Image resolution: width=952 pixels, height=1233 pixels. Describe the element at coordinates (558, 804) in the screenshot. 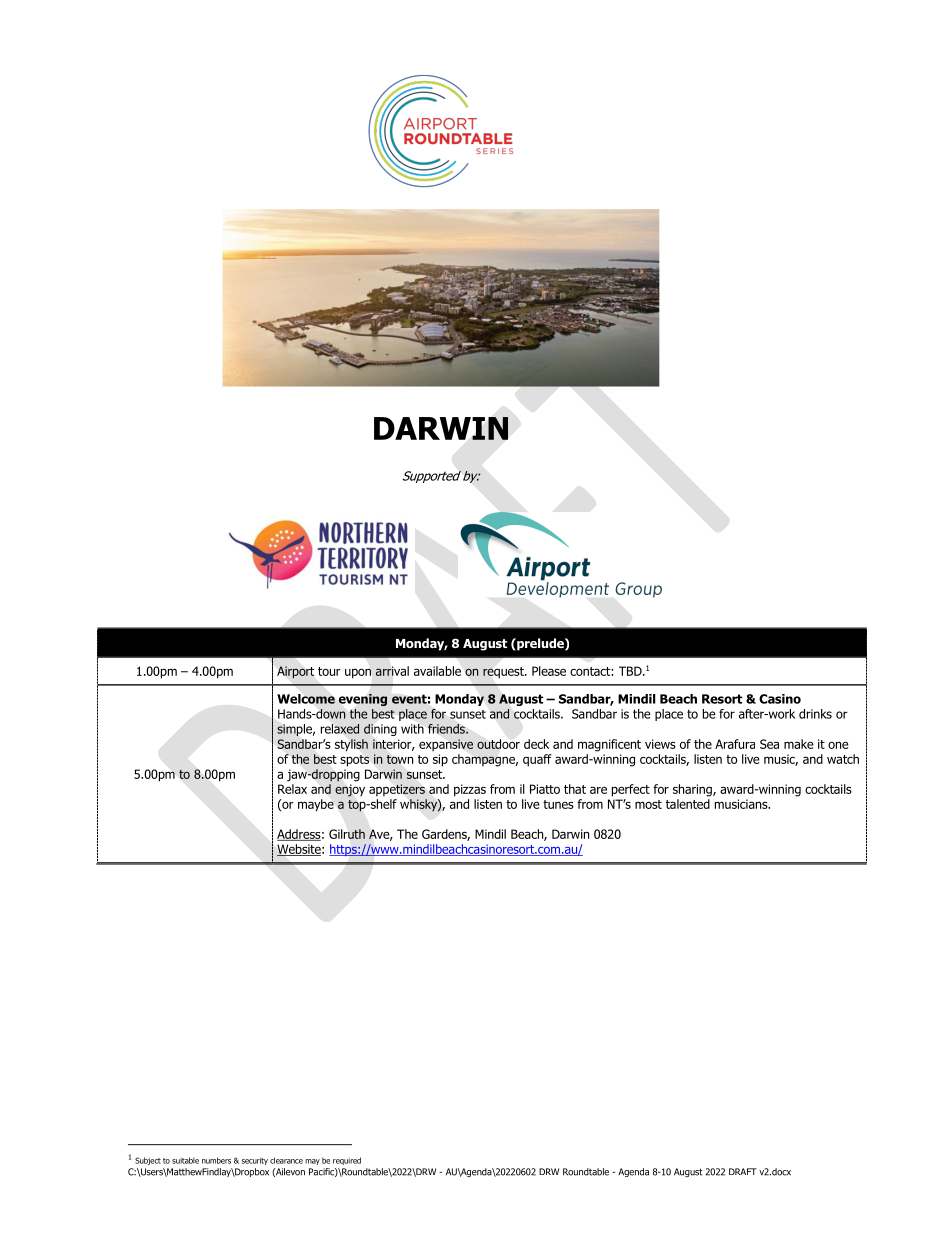

I see `tunes` at that location.
